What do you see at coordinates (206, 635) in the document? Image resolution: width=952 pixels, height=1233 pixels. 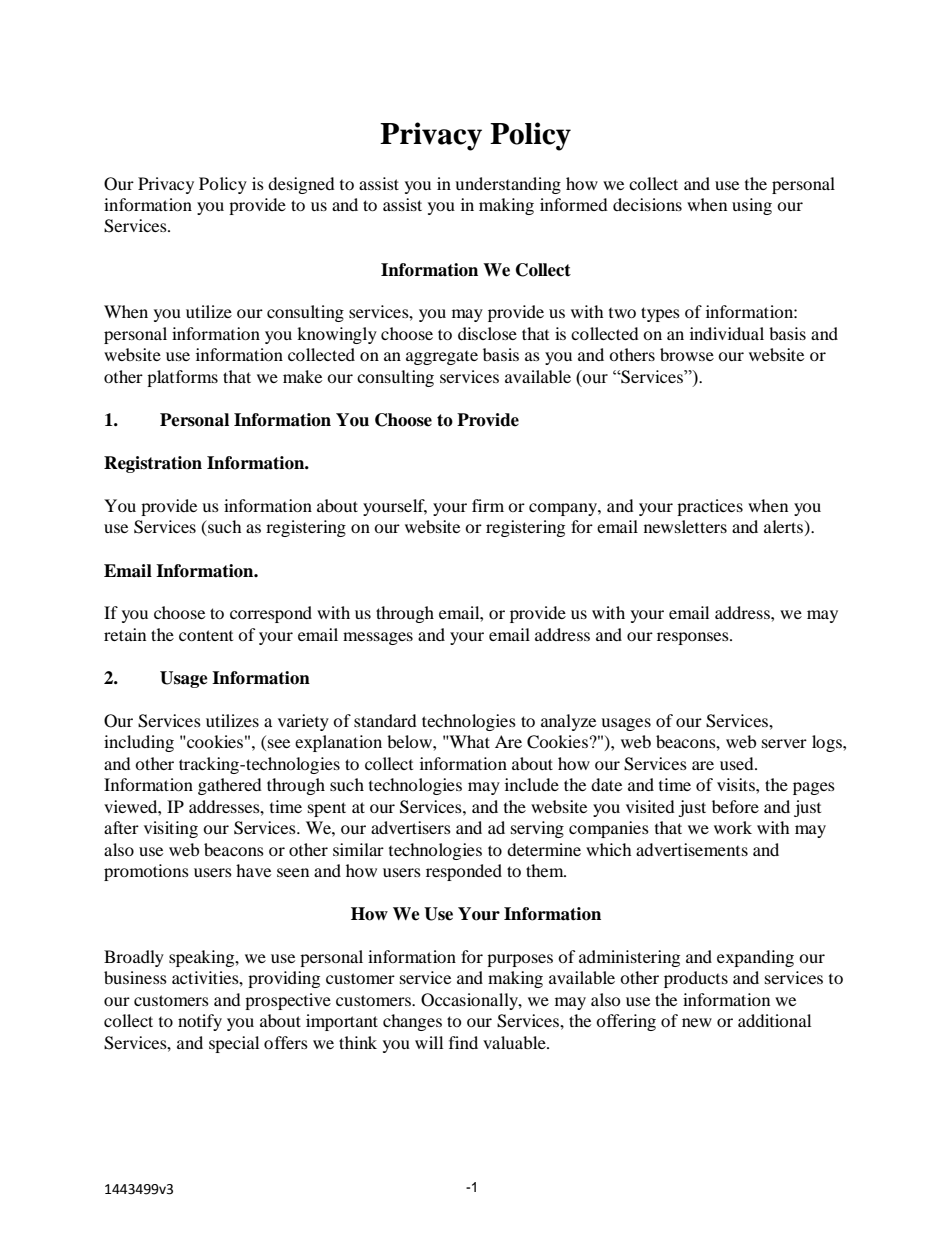 I see `content` at bounding box center [206, 635].
